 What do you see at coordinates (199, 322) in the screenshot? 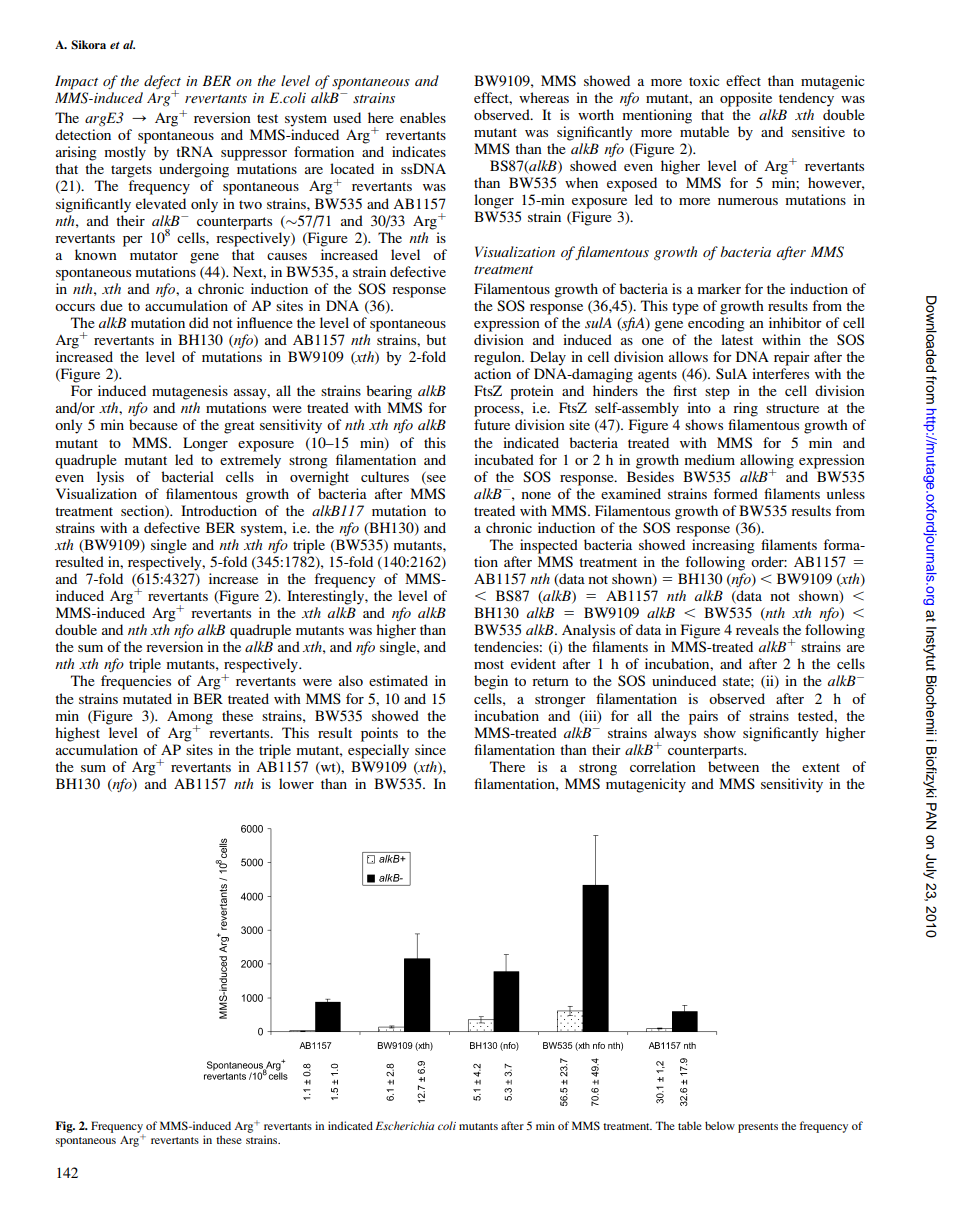
I see `did` at bounding box center [199, 322].
